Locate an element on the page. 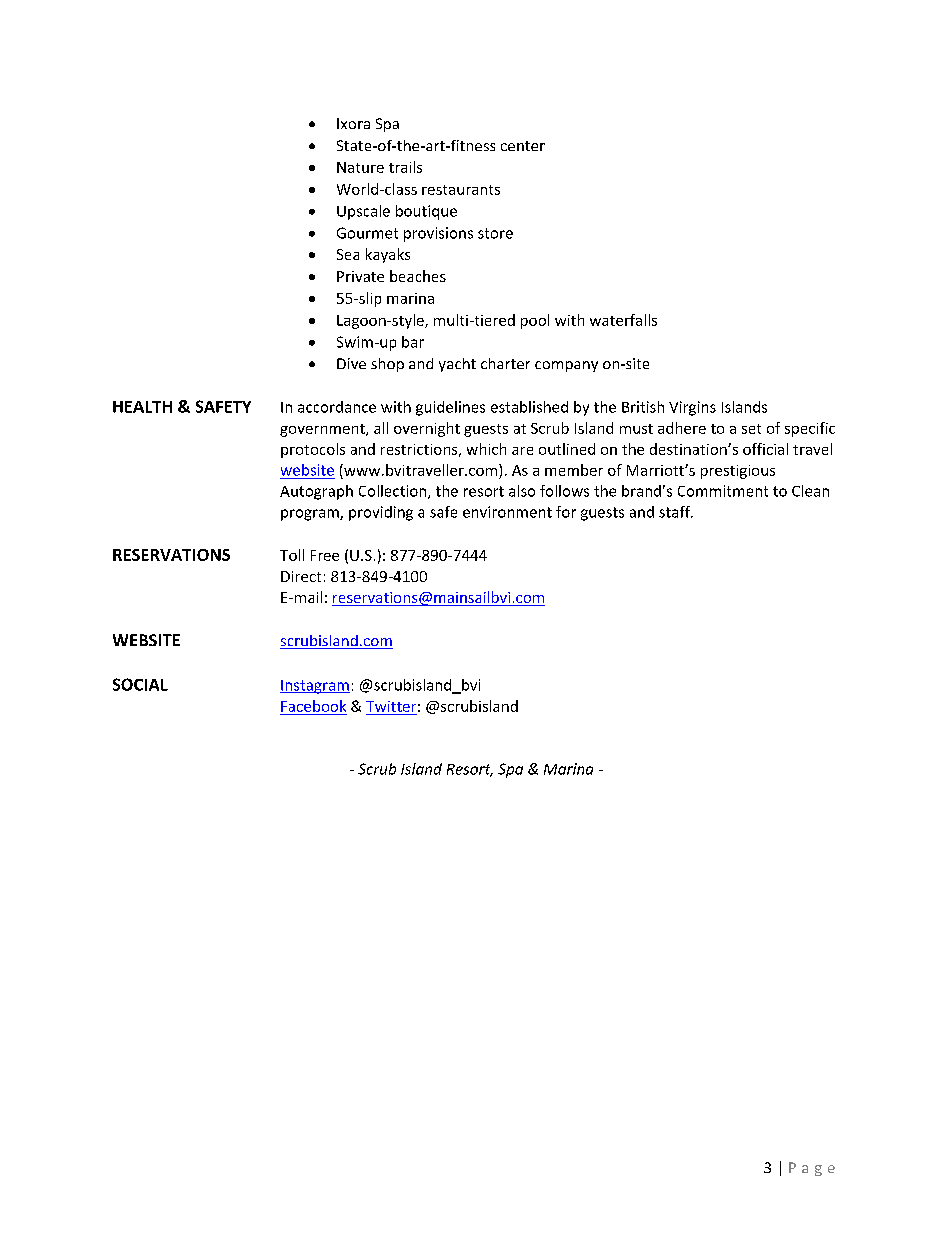  guidelines is located at coordinates (450, 408).
